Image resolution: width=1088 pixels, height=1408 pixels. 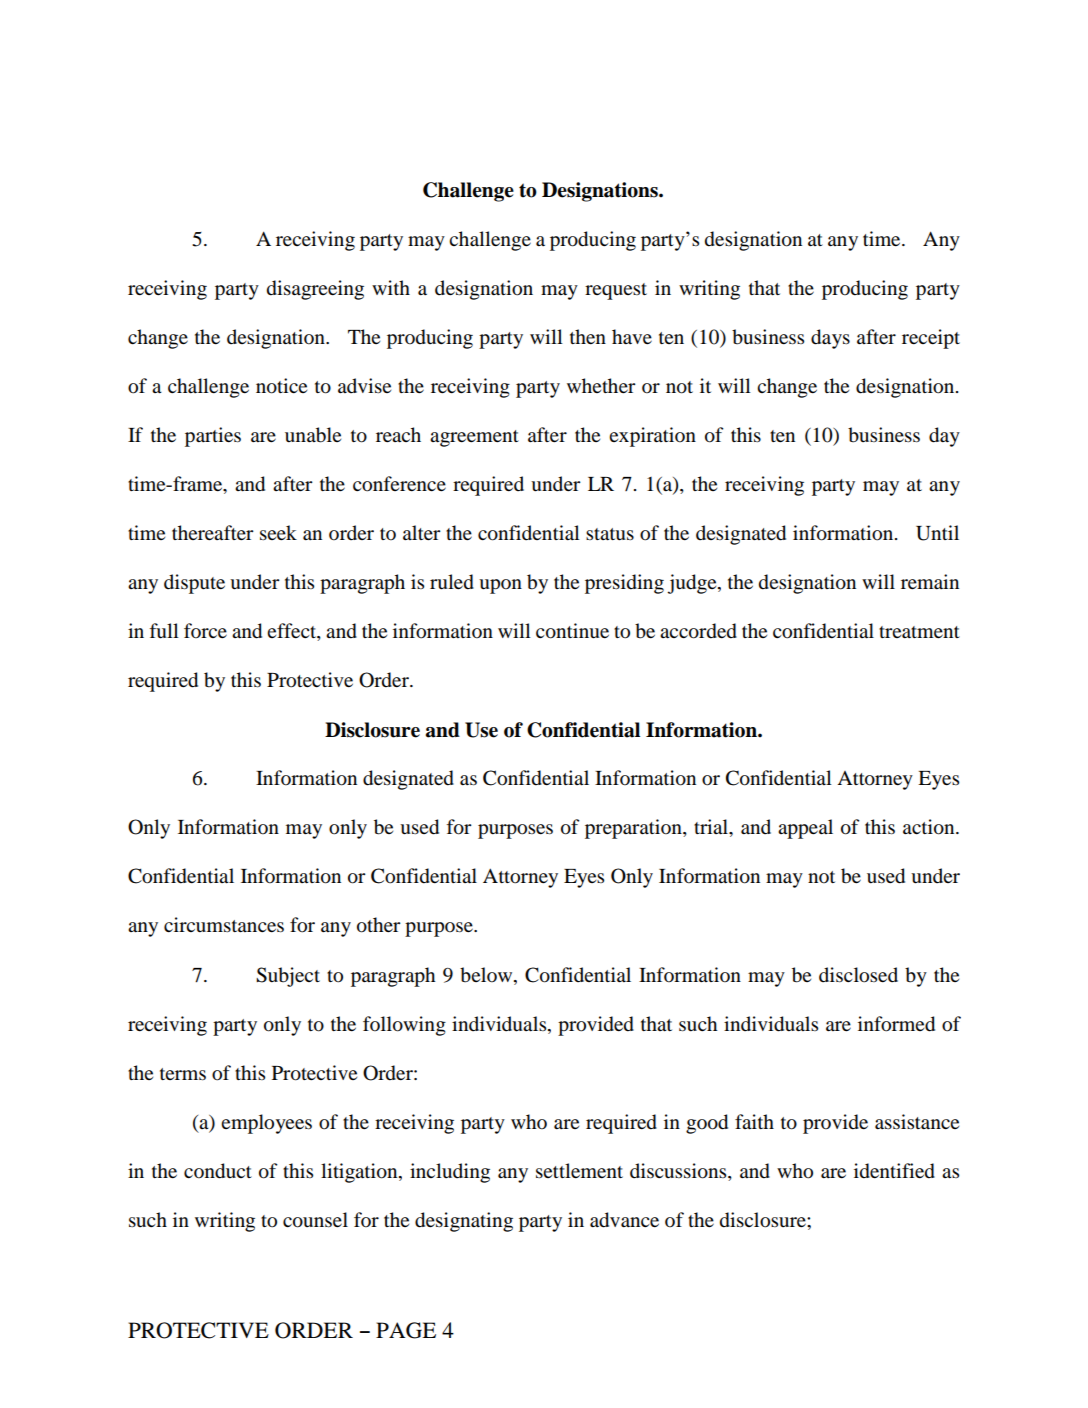 I want to click on advance, so click(x=624, y=1220).
